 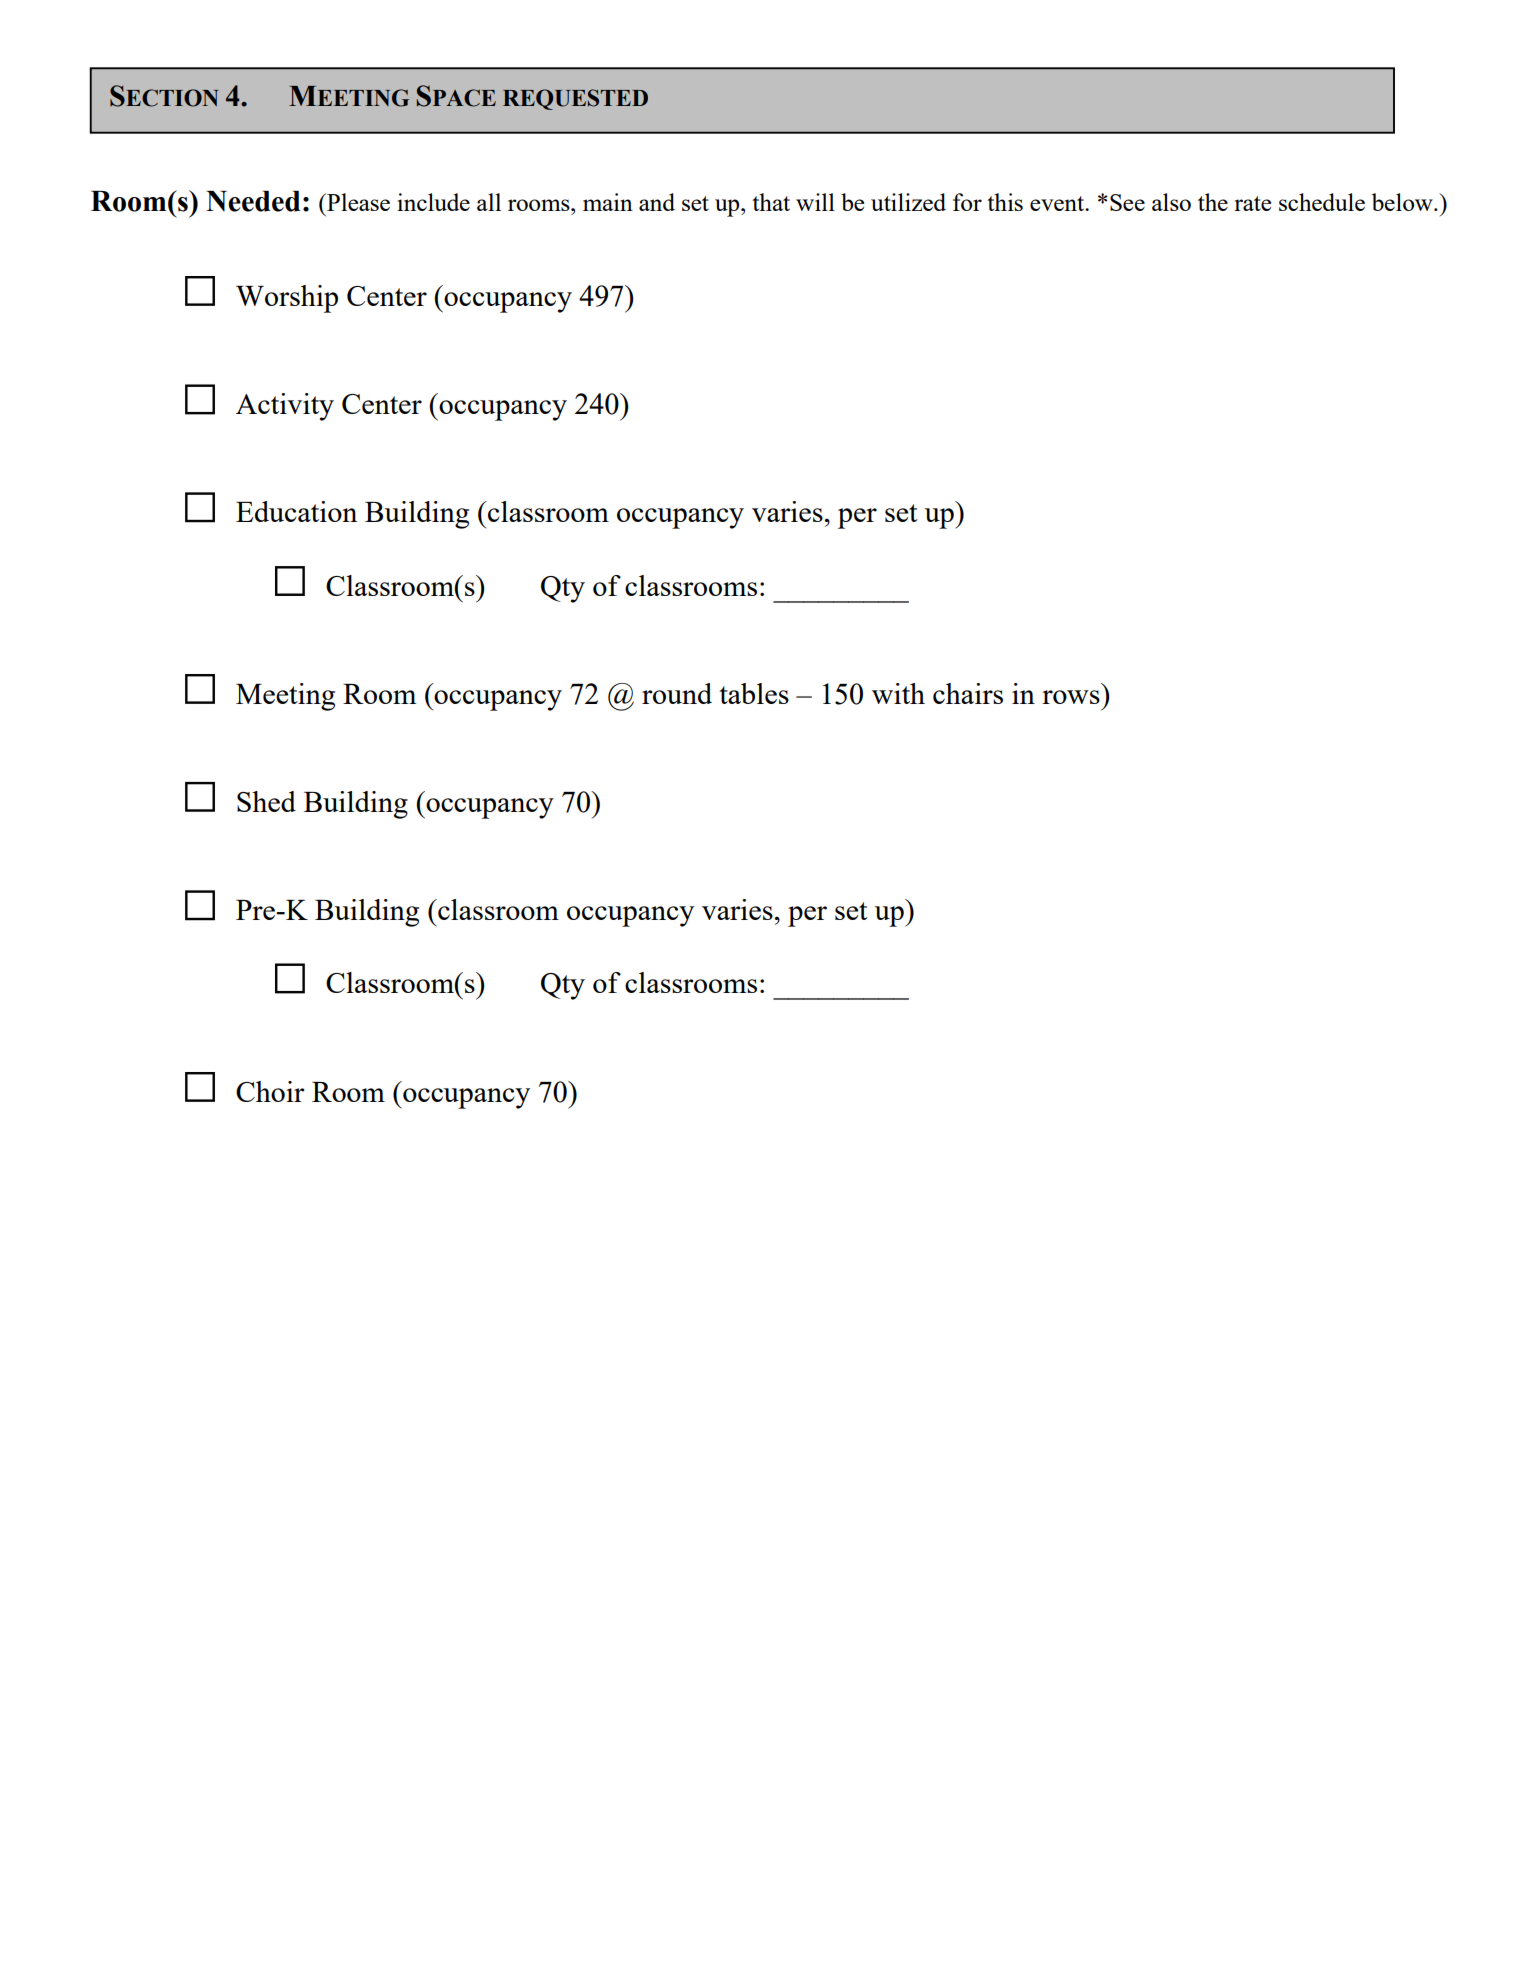 What do you see at coordinates (754, 693) in the screenshot?
I see `tables` at bounding box center [754, 693].
